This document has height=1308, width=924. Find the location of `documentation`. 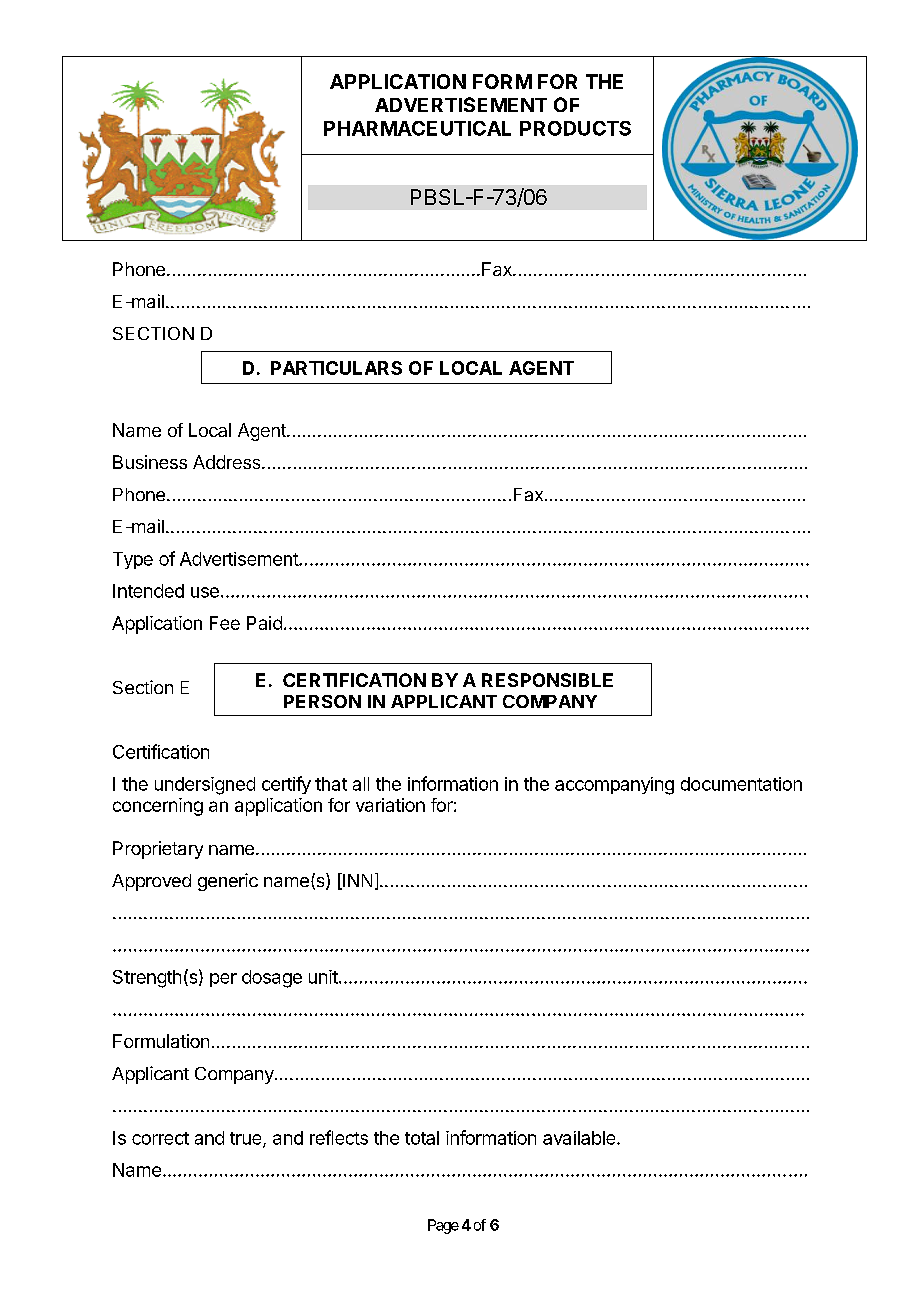

documentation is located at coordinates (741, 784).
